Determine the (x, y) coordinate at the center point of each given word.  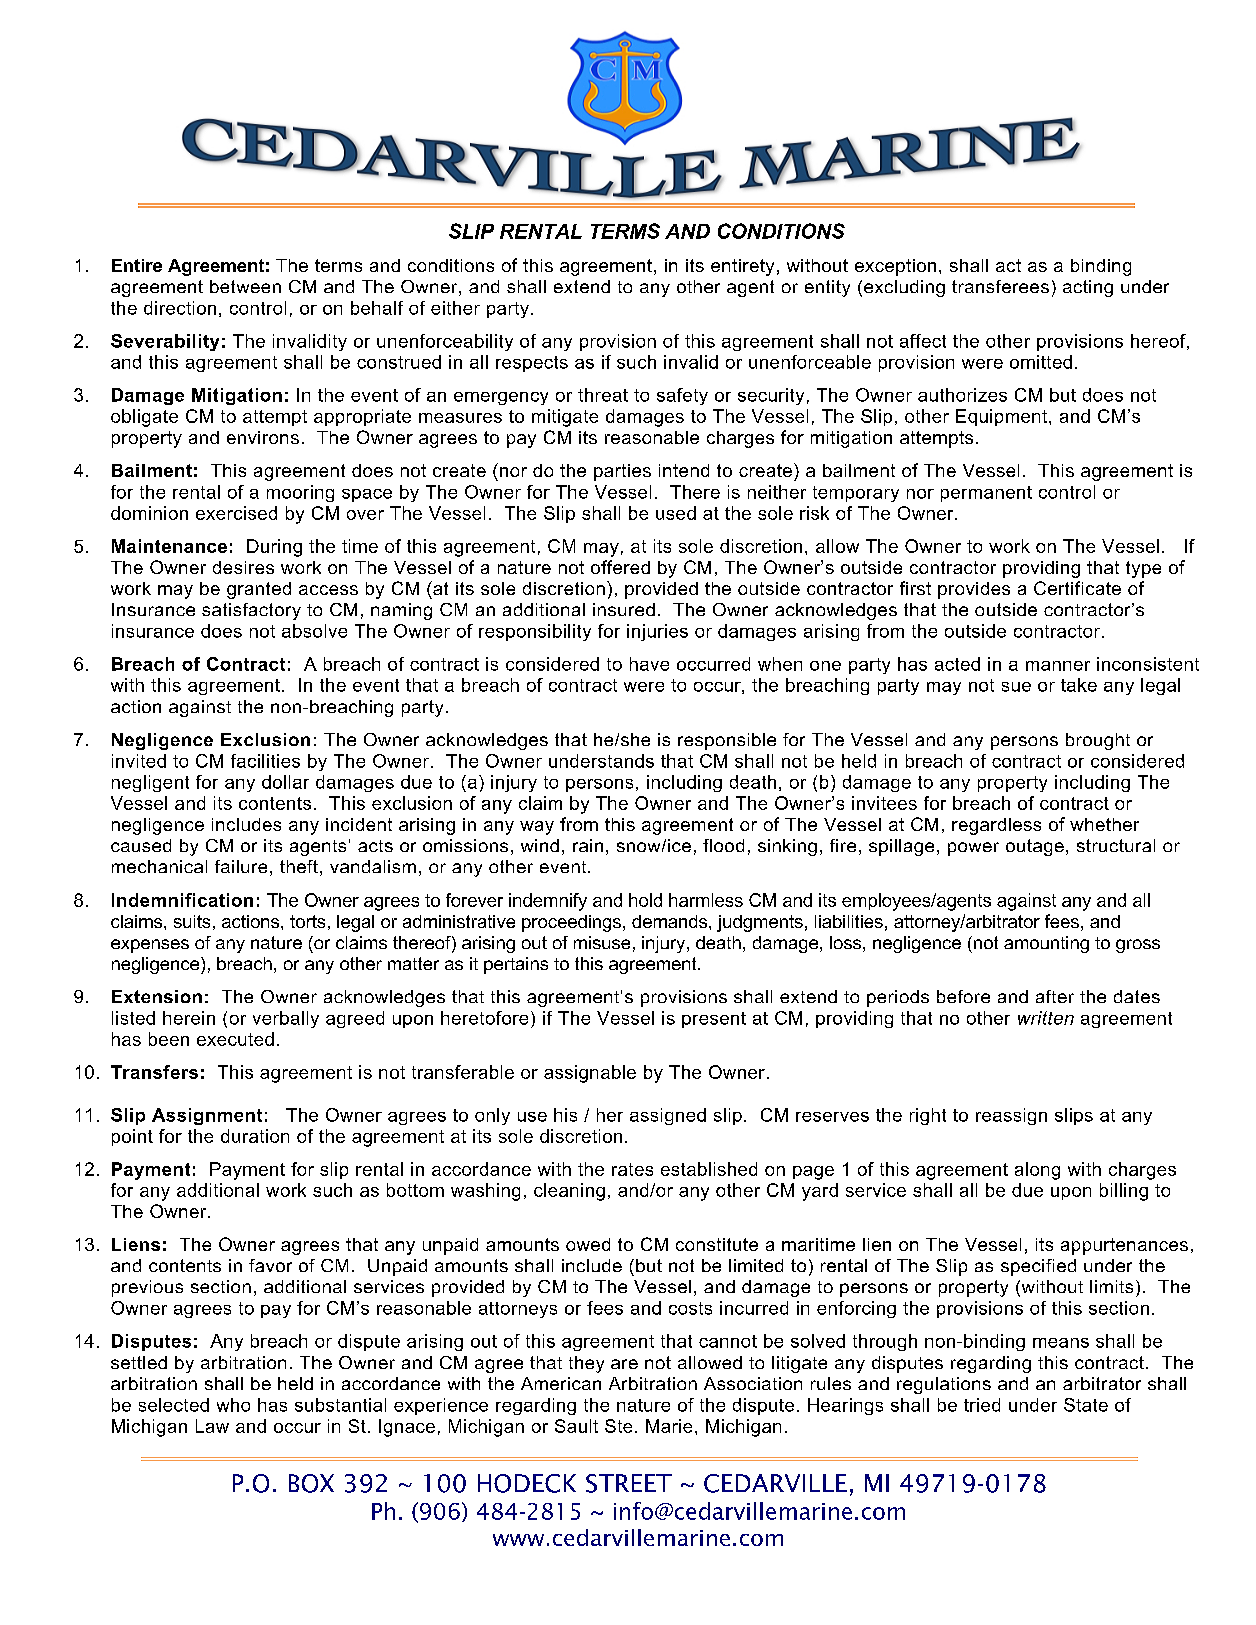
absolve (314, 631)
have (649, 664)
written (1046, 1018)
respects (532, 364)
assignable (590, 1074)
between (245, 286)
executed (235, 1039)
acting (1088, 288)
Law (212, 1426)
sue (1016, 687)
